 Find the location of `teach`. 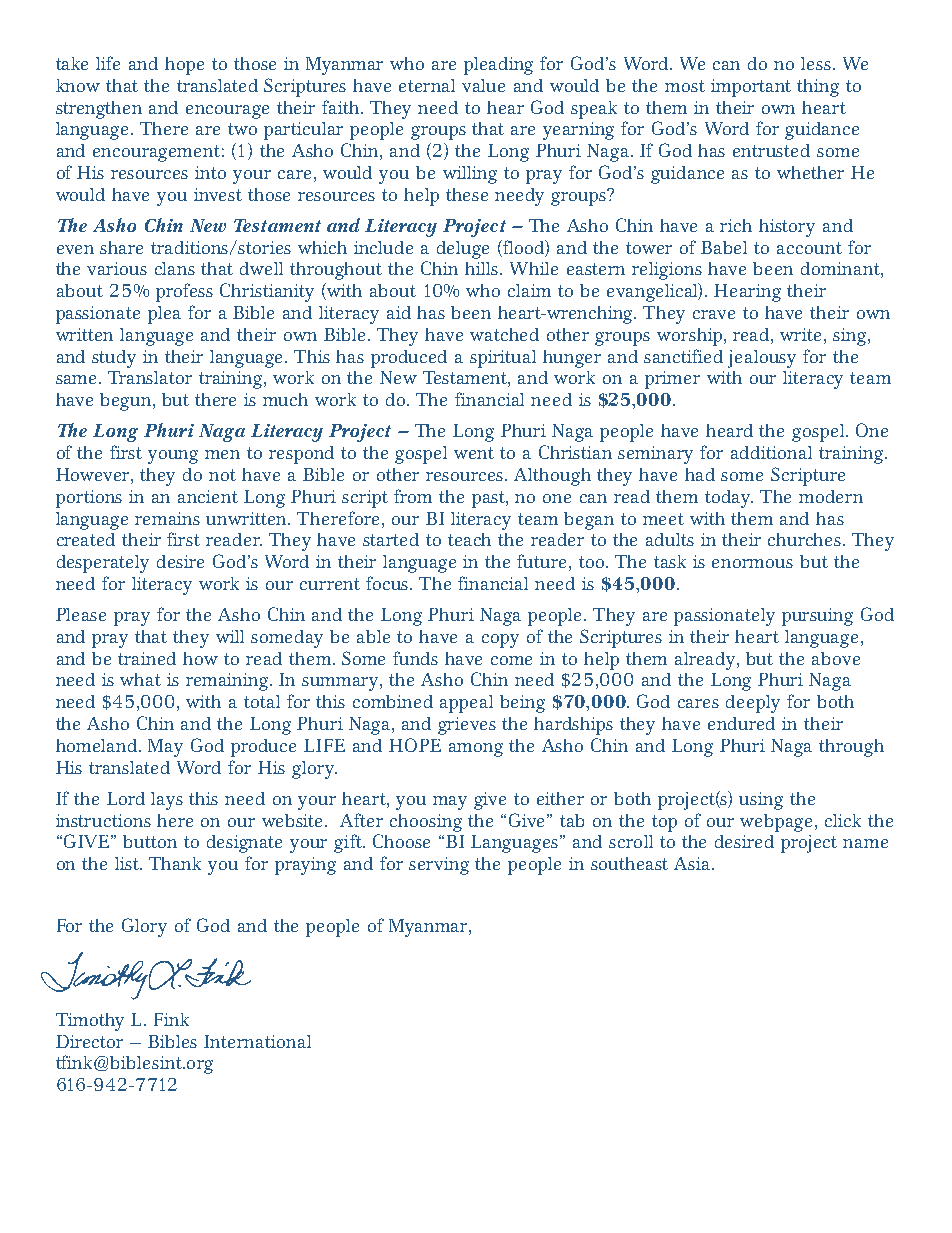

teach is located at coordinates (469, 539).
